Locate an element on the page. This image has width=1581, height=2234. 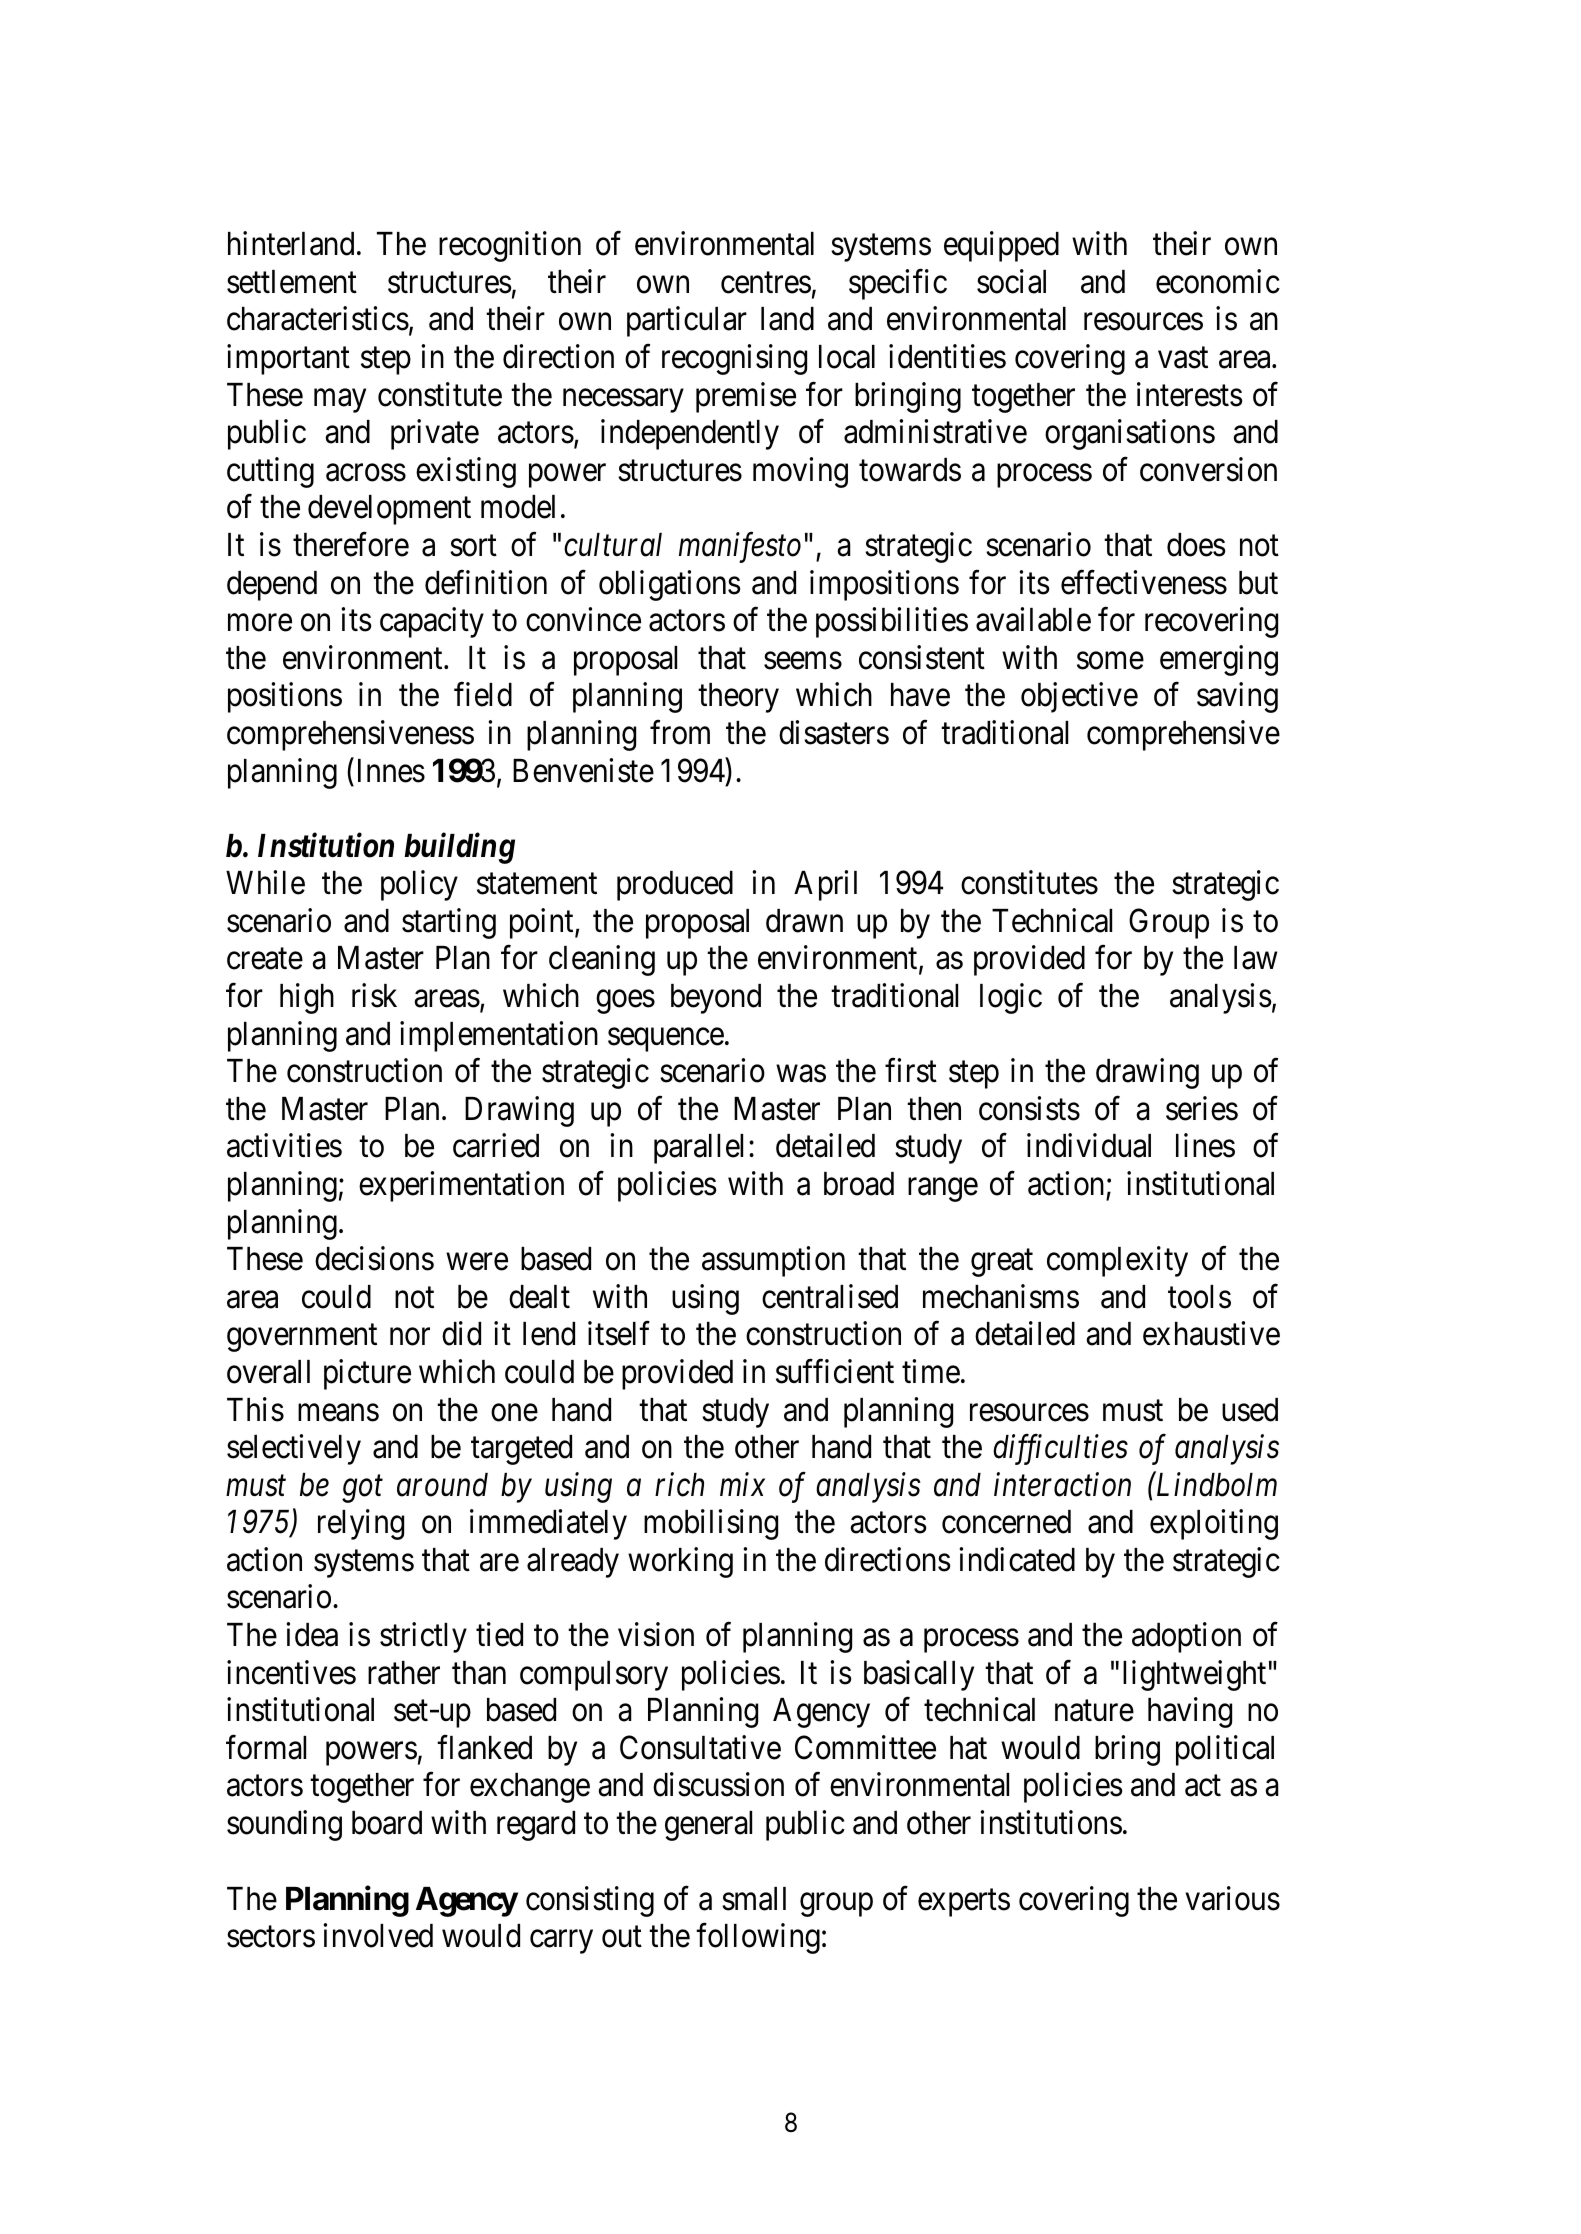
parallel is located at coordinates (698, 1149).
